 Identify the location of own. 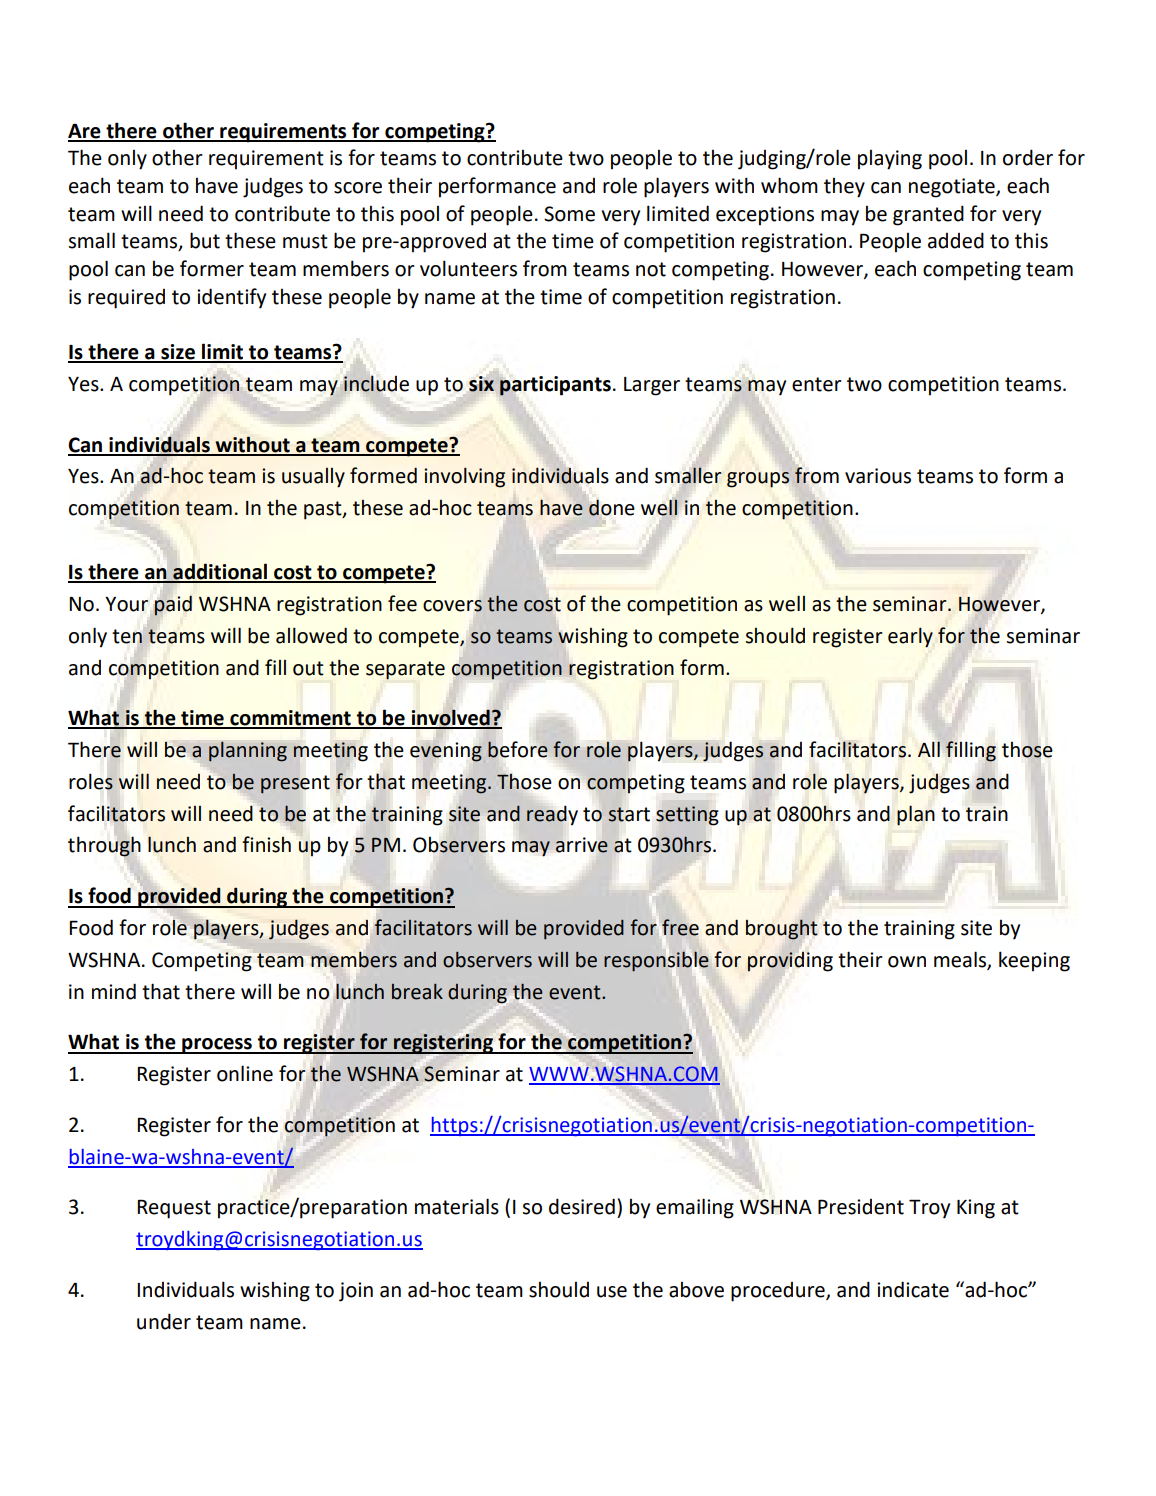
(907, 962).
